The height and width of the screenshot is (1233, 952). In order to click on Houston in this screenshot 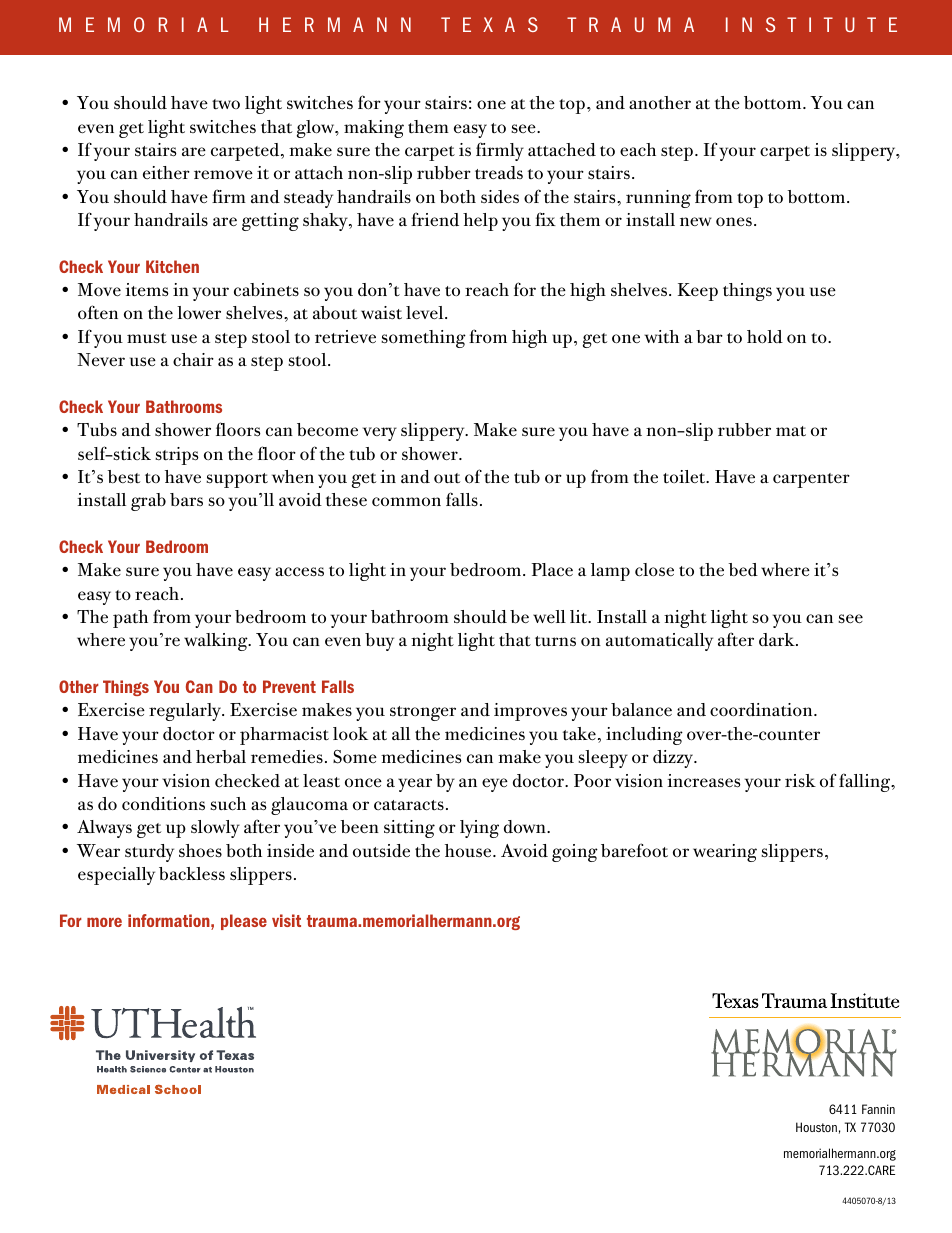, I will do `click(816, 1127)`.
